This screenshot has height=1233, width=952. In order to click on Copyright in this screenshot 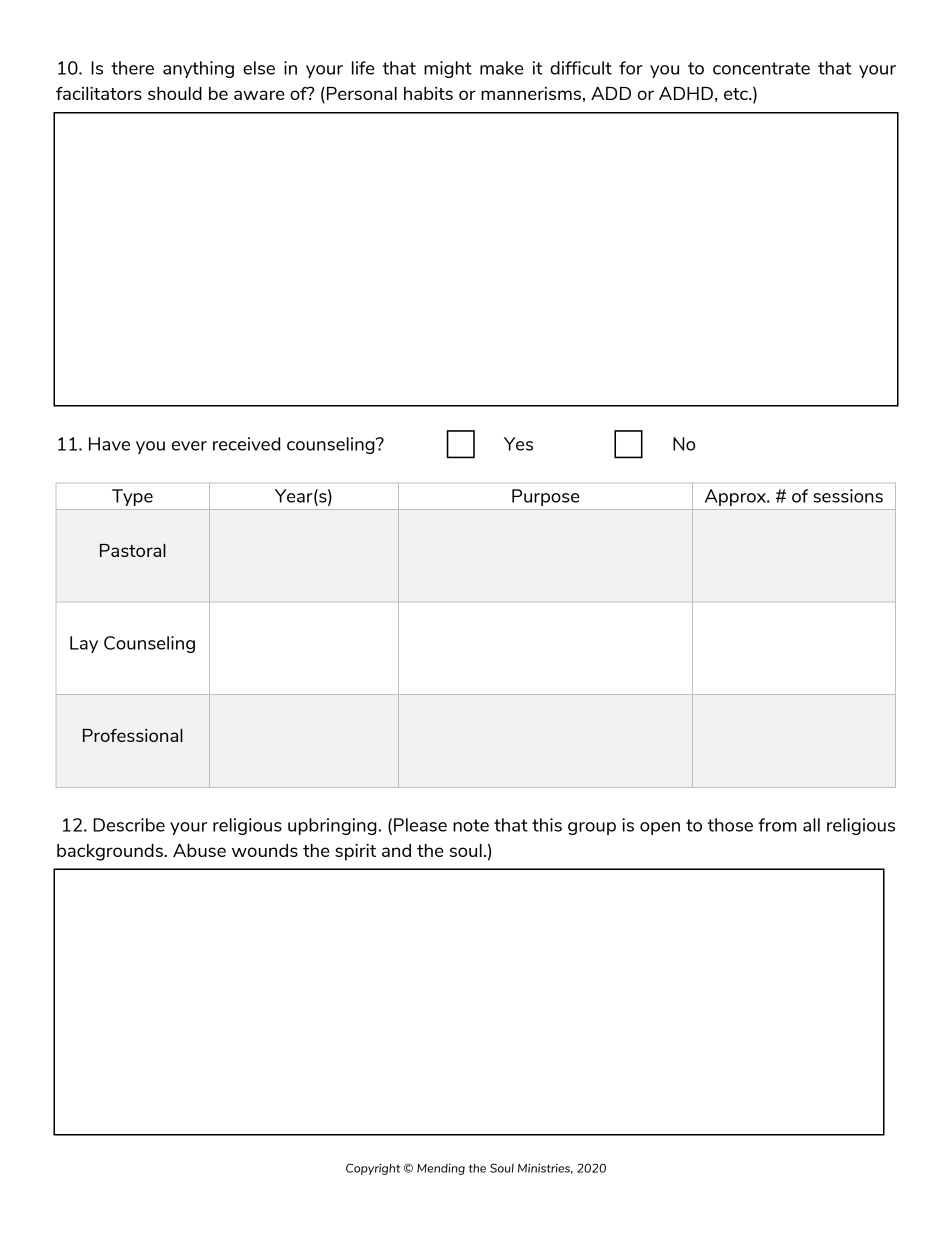, I will do `click(373, 1169)`.
